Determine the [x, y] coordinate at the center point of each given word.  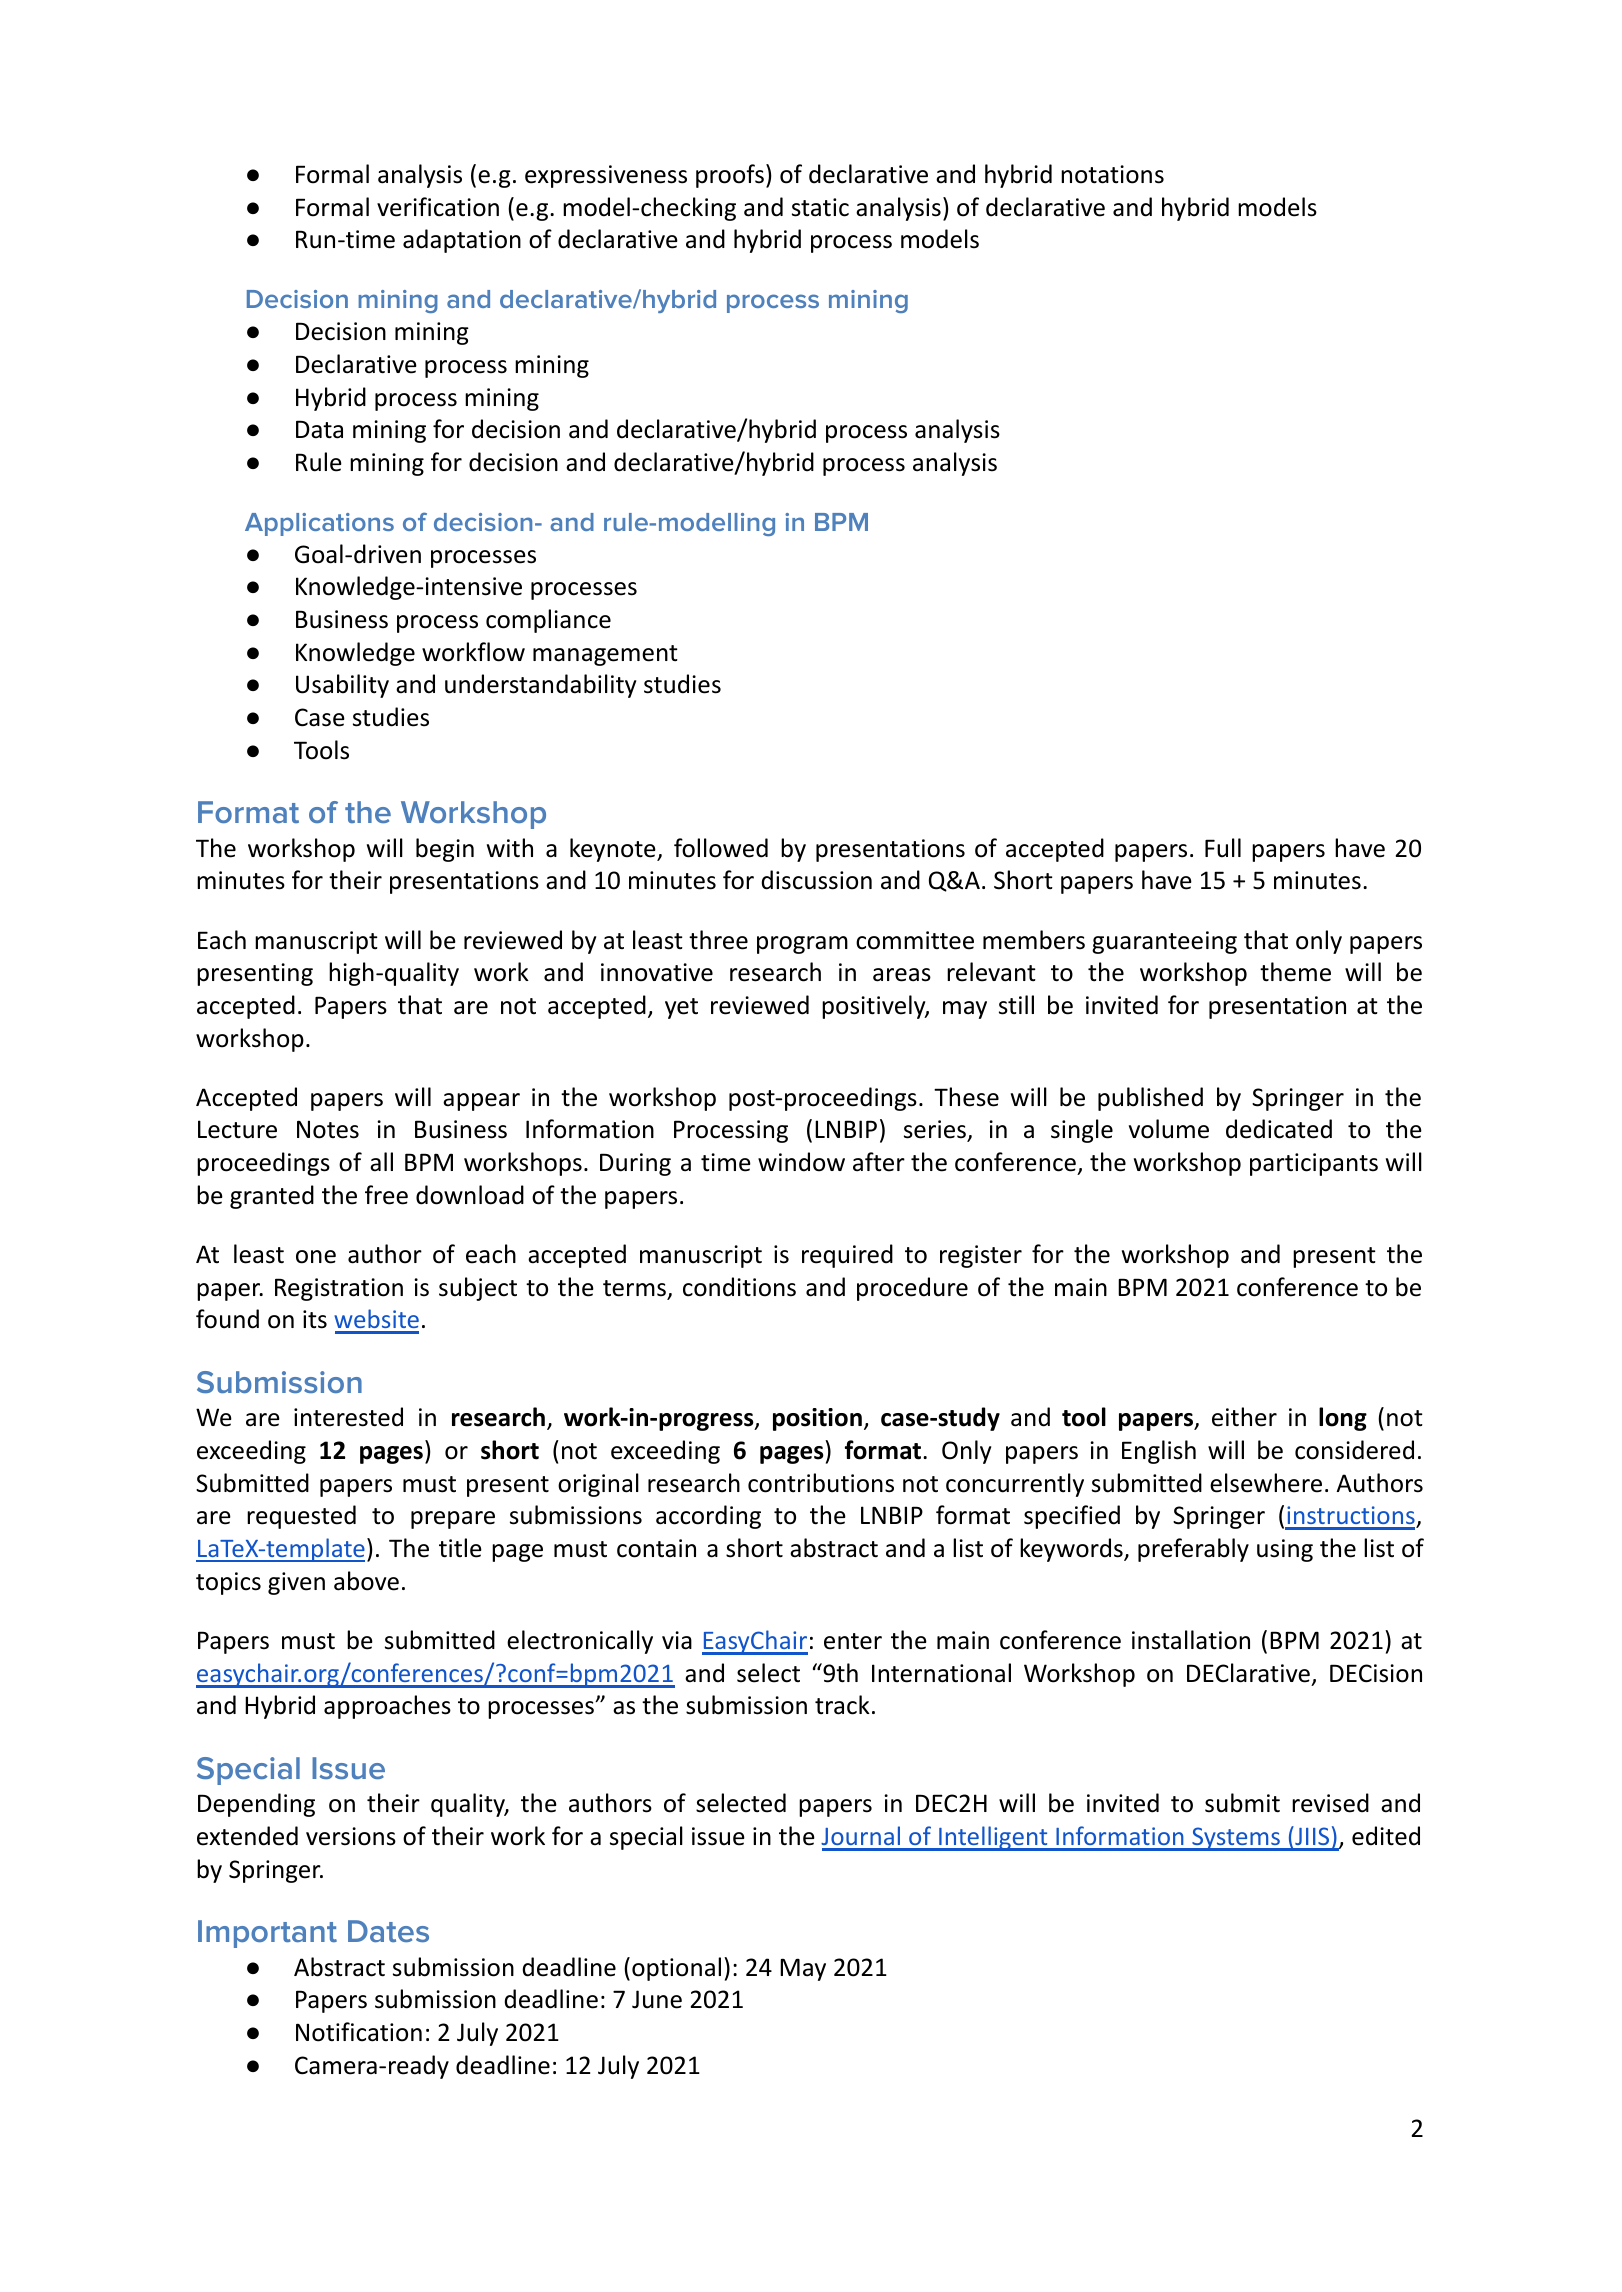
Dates [388, 1931]
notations [1112, 174]
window [801, 1162]
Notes [328, 1129]
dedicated [1279, 1129]
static [820, 207]
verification [438, 207]
